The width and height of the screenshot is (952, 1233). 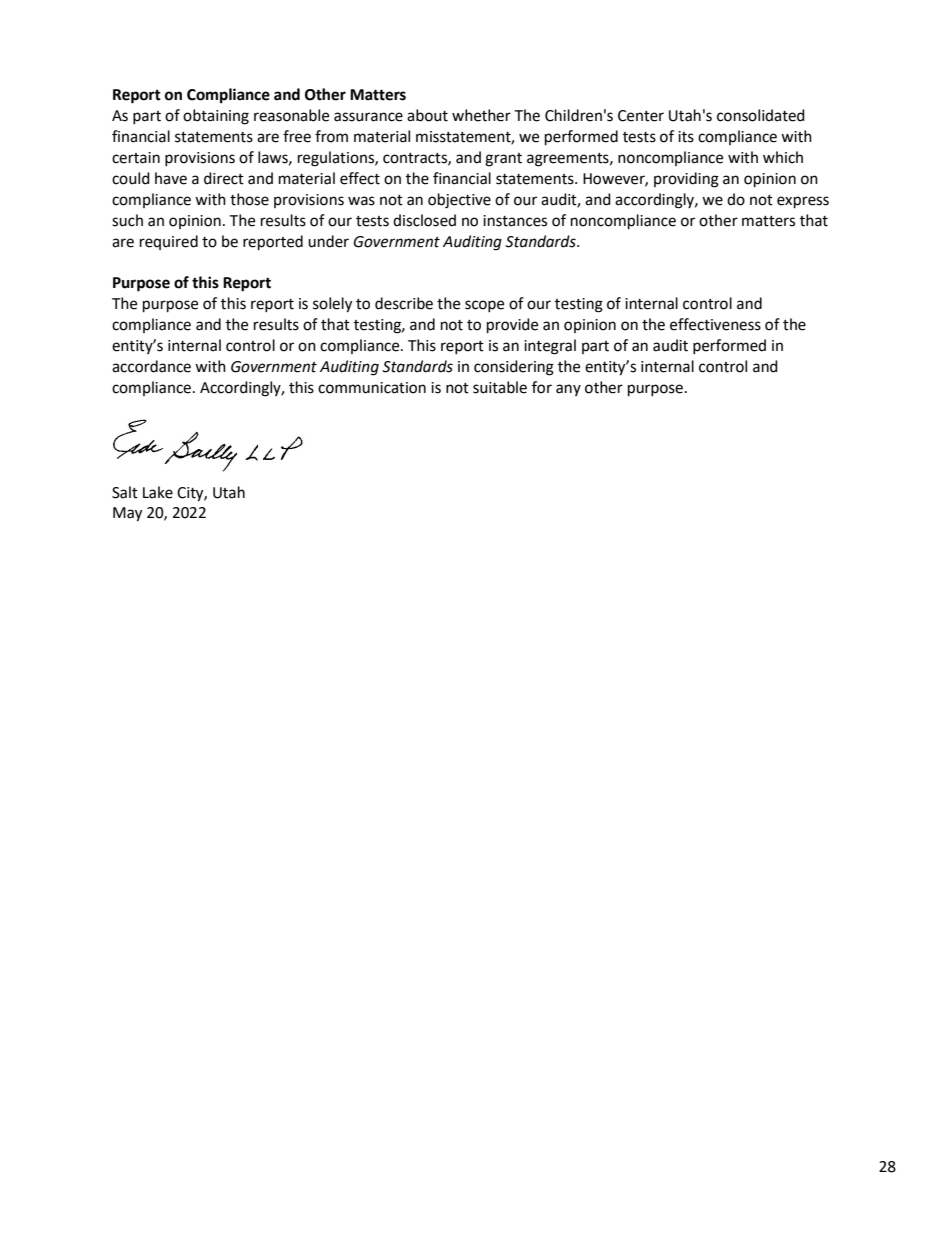 I want to click on scope, so click(x=484, y=306).
